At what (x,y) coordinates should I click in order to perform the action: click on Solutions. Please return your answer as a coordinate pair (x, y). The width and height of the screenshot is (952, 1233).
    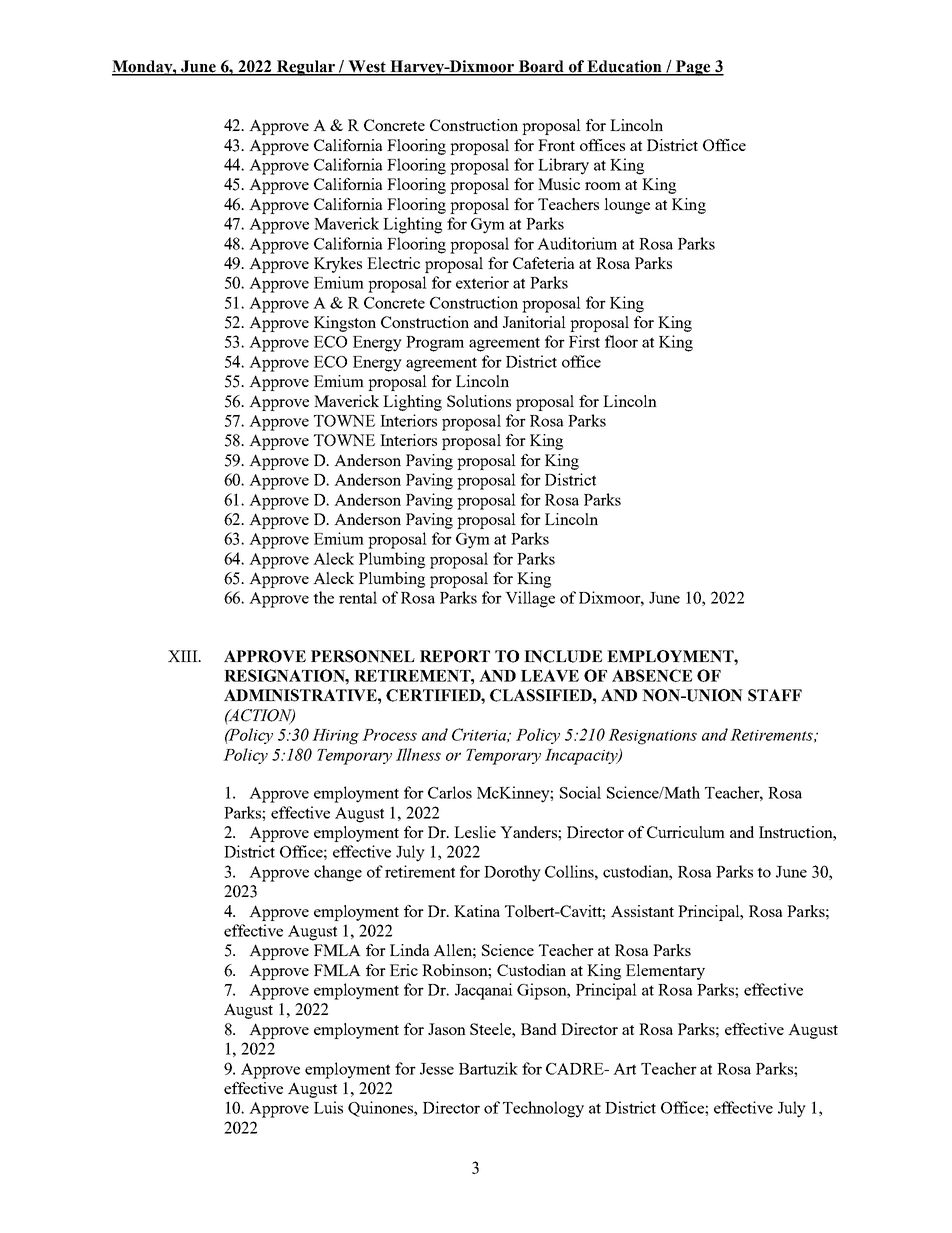
    Looking at the image, I should click on (479, 401).
